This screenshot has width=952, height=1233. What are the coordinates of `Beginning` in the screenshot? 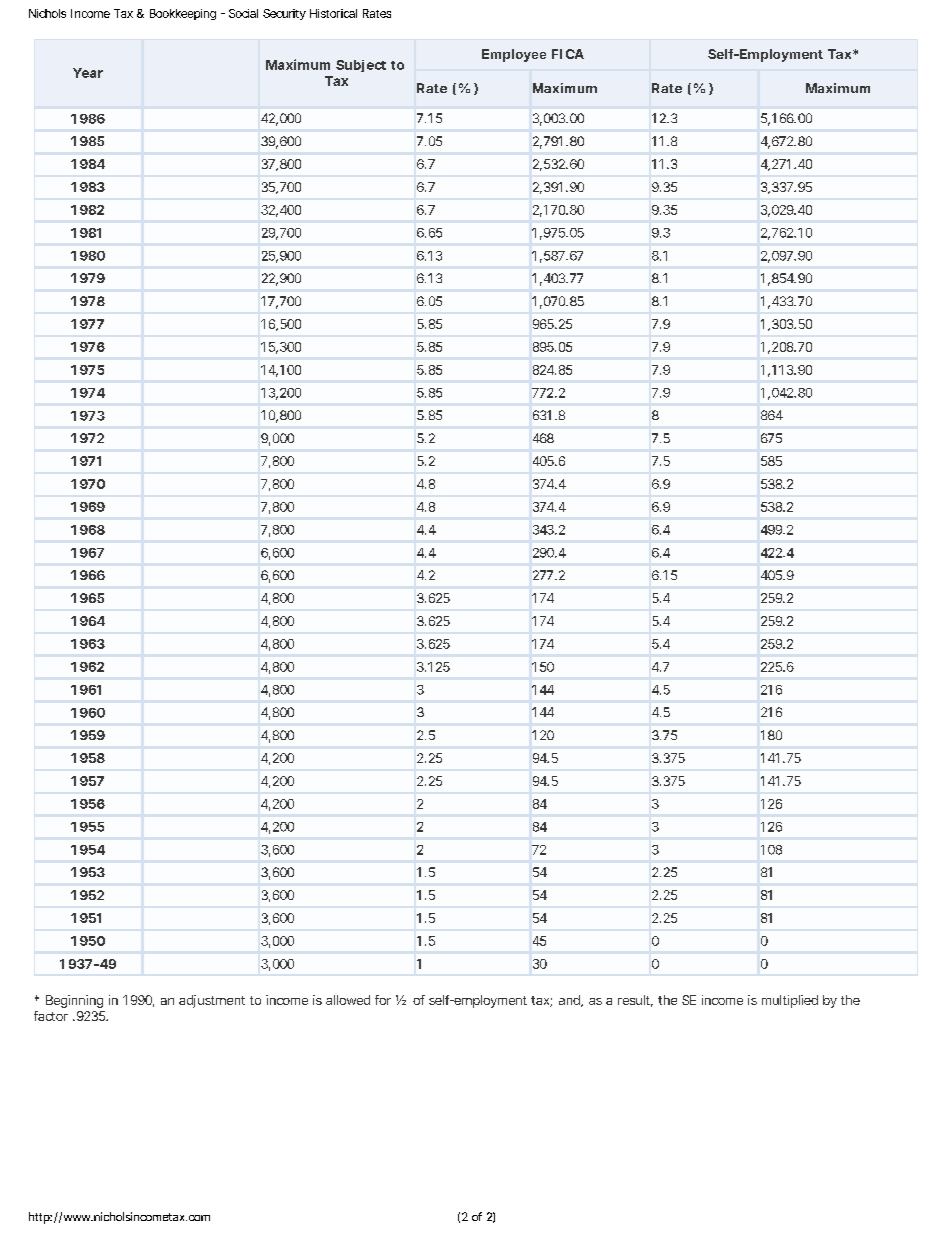 It's located at (74, 1001).
